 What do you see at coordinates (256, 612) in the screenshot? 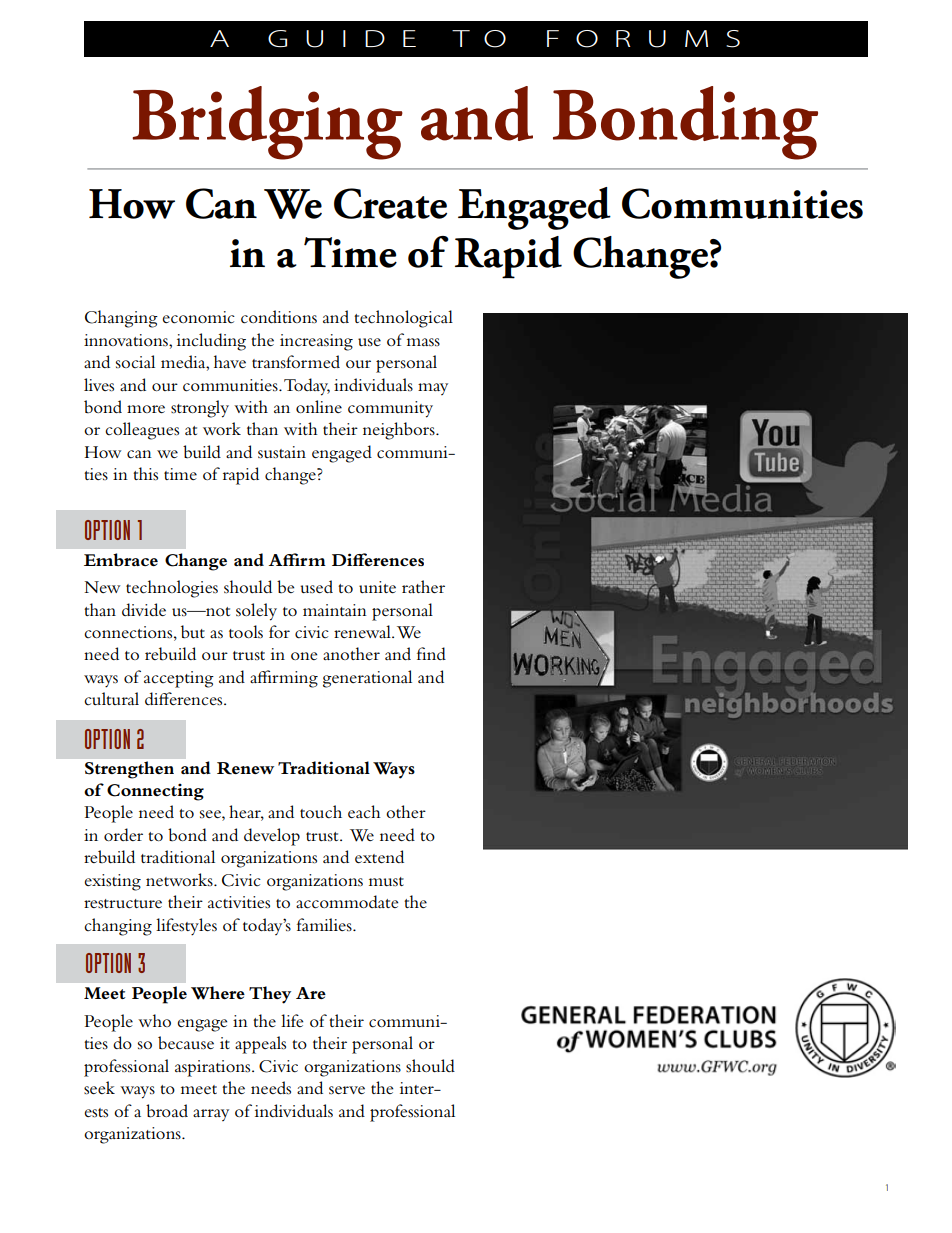
I see `solely` at bounding box center [256, 612].
